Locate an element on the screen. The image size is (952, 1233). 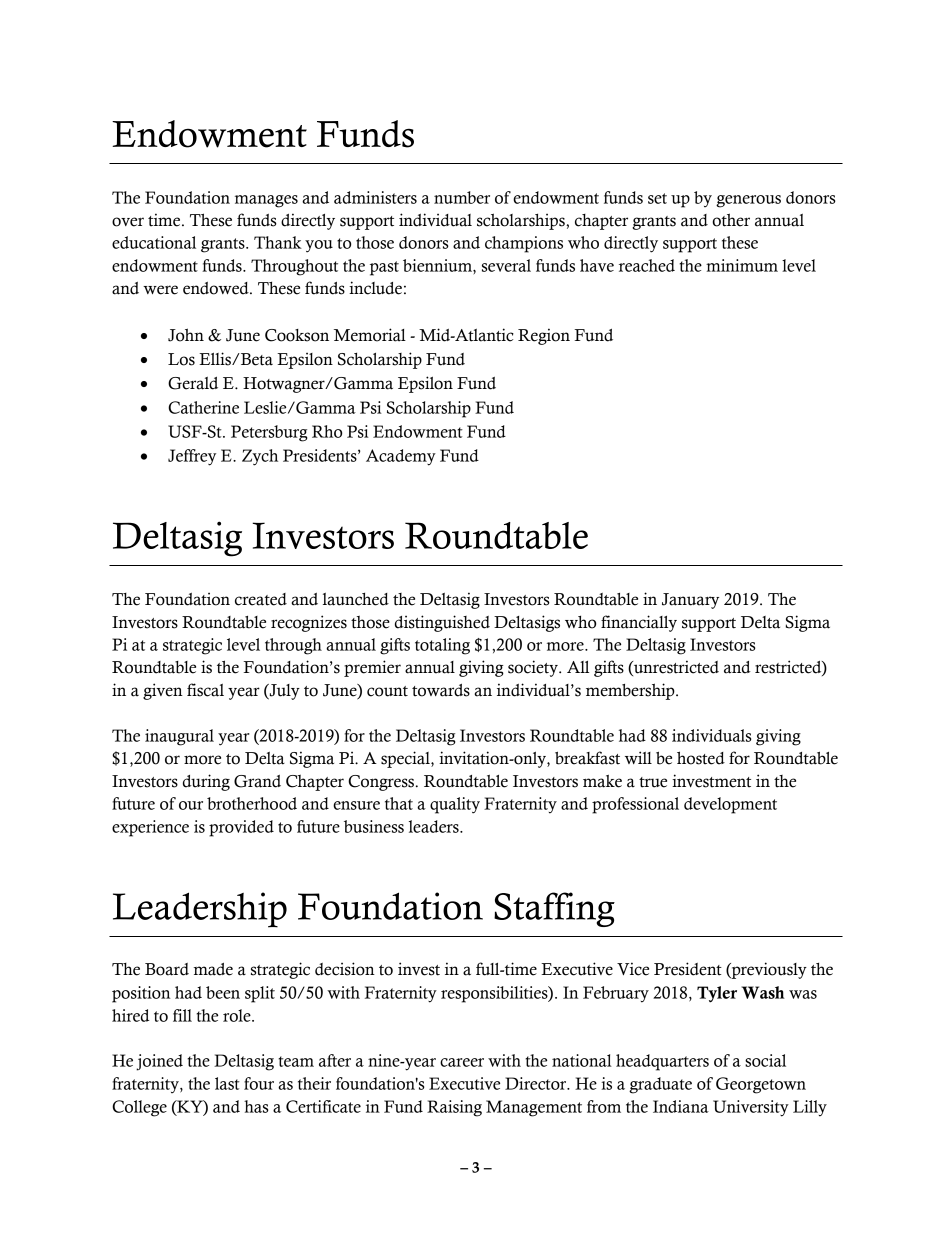
educational is located at coordinates (154, 242).
